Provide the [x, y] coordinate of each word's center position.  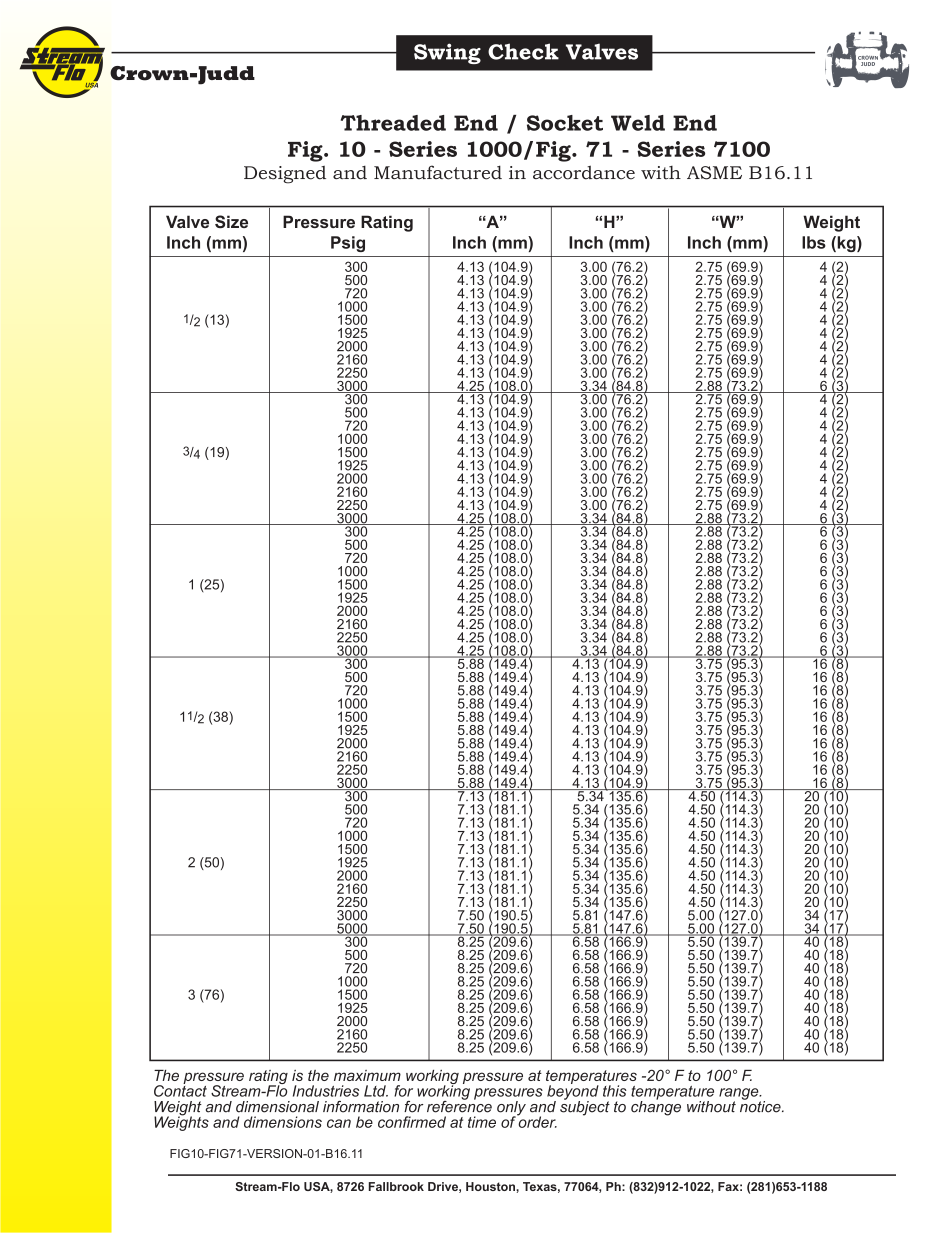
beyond [573, 1092]
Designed [285, 175]
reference [459, 1105]
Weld [638, 123]
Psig [348, 244]
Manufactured [438, 172]
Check [523, 51]
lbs [814, 242]
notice [761, 1105]
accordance [584, 172]
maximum [367, 1075]
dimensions [283, 1122]
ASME [714, 173]
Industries [326, 1091]
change [656, 1107]
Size [231, 221]
